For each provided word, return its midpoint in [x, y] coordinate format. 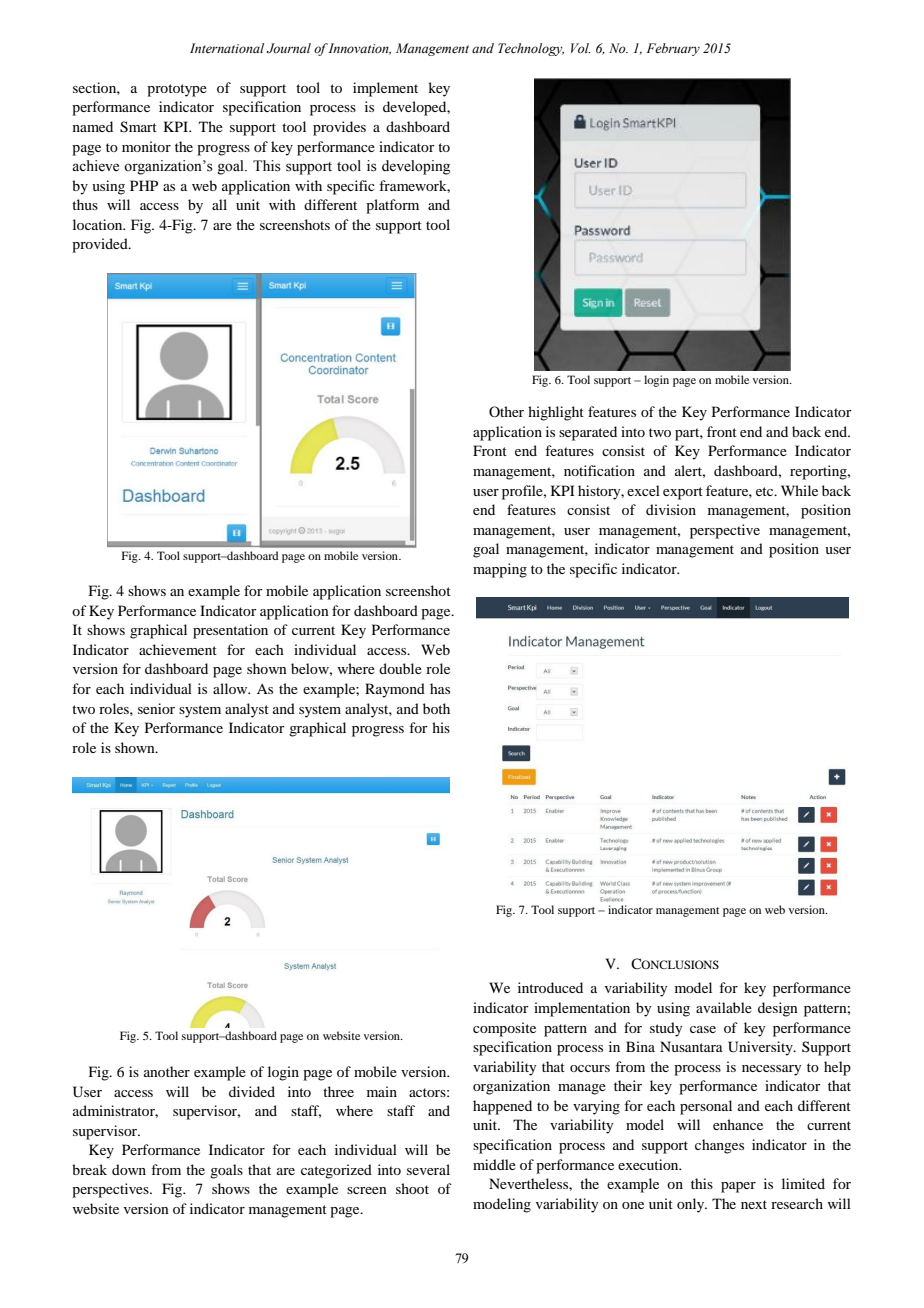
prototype [177, 90]
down [129, 1169]
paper [738, 1187]
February [673, 49]
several [428, 1169]
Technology [531, 49]
